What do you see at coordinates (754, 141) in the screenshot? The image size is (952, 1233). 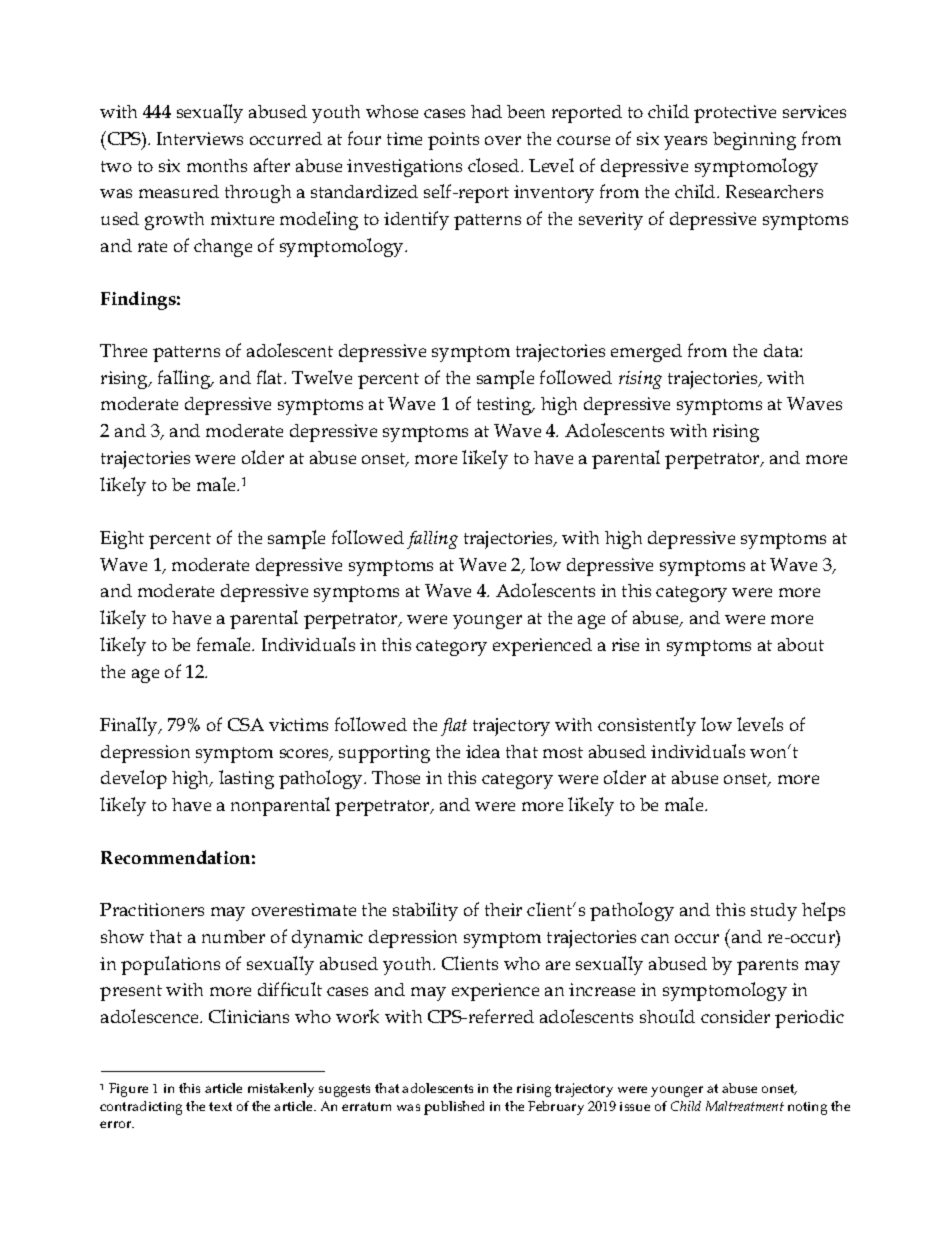 I see `beginning` at bounding box center [754, 141].
